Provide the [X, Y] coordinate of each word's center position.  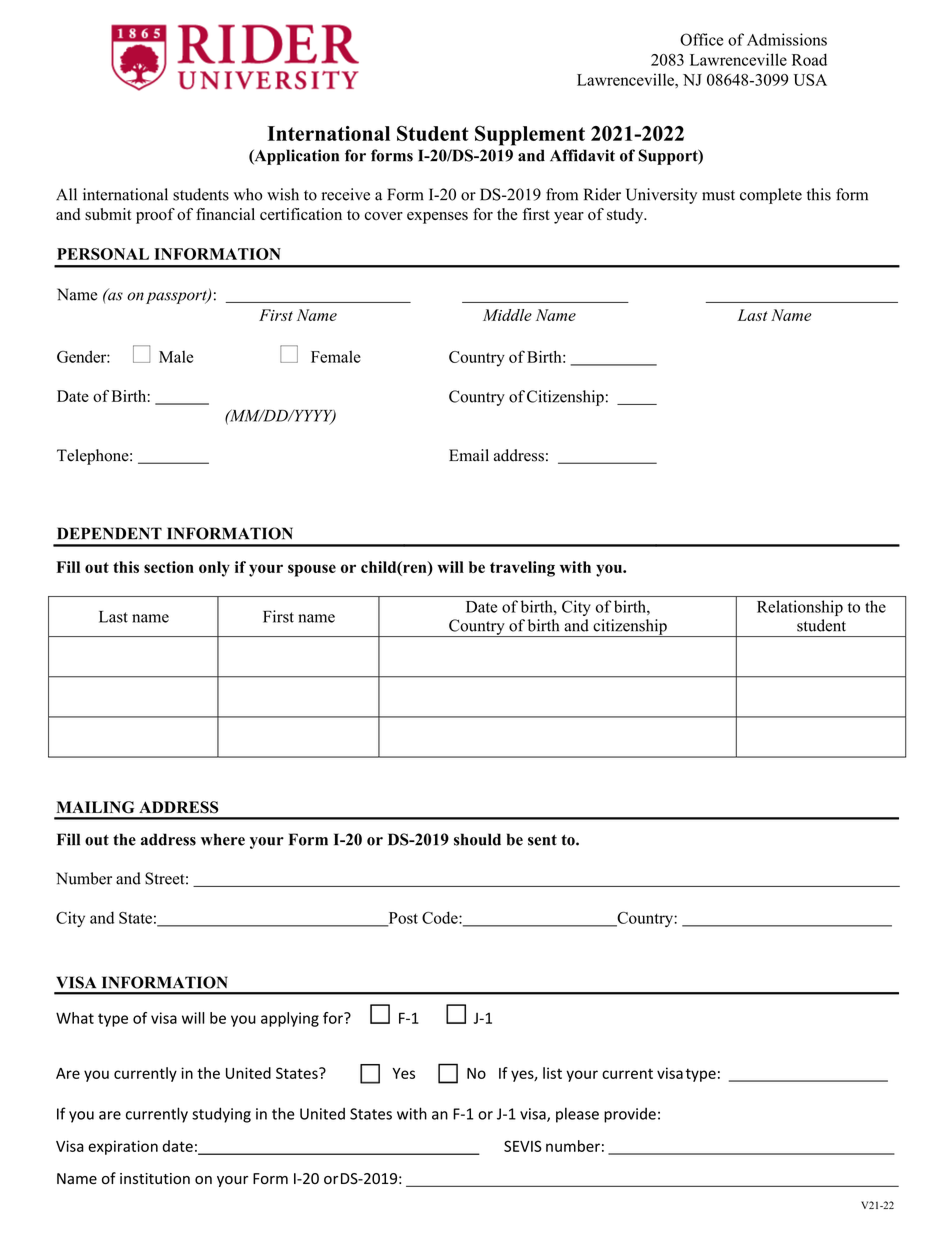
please [577, 1115]
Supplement [530, 135]
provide [630, 1115]
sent [542, 840]
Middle [507, 315]
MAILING [95, 807]
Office [701, 39]
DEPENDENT [109, 533]
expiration [123, 1147]
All [66, 194]
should [477, 839]
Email [469, 455]
